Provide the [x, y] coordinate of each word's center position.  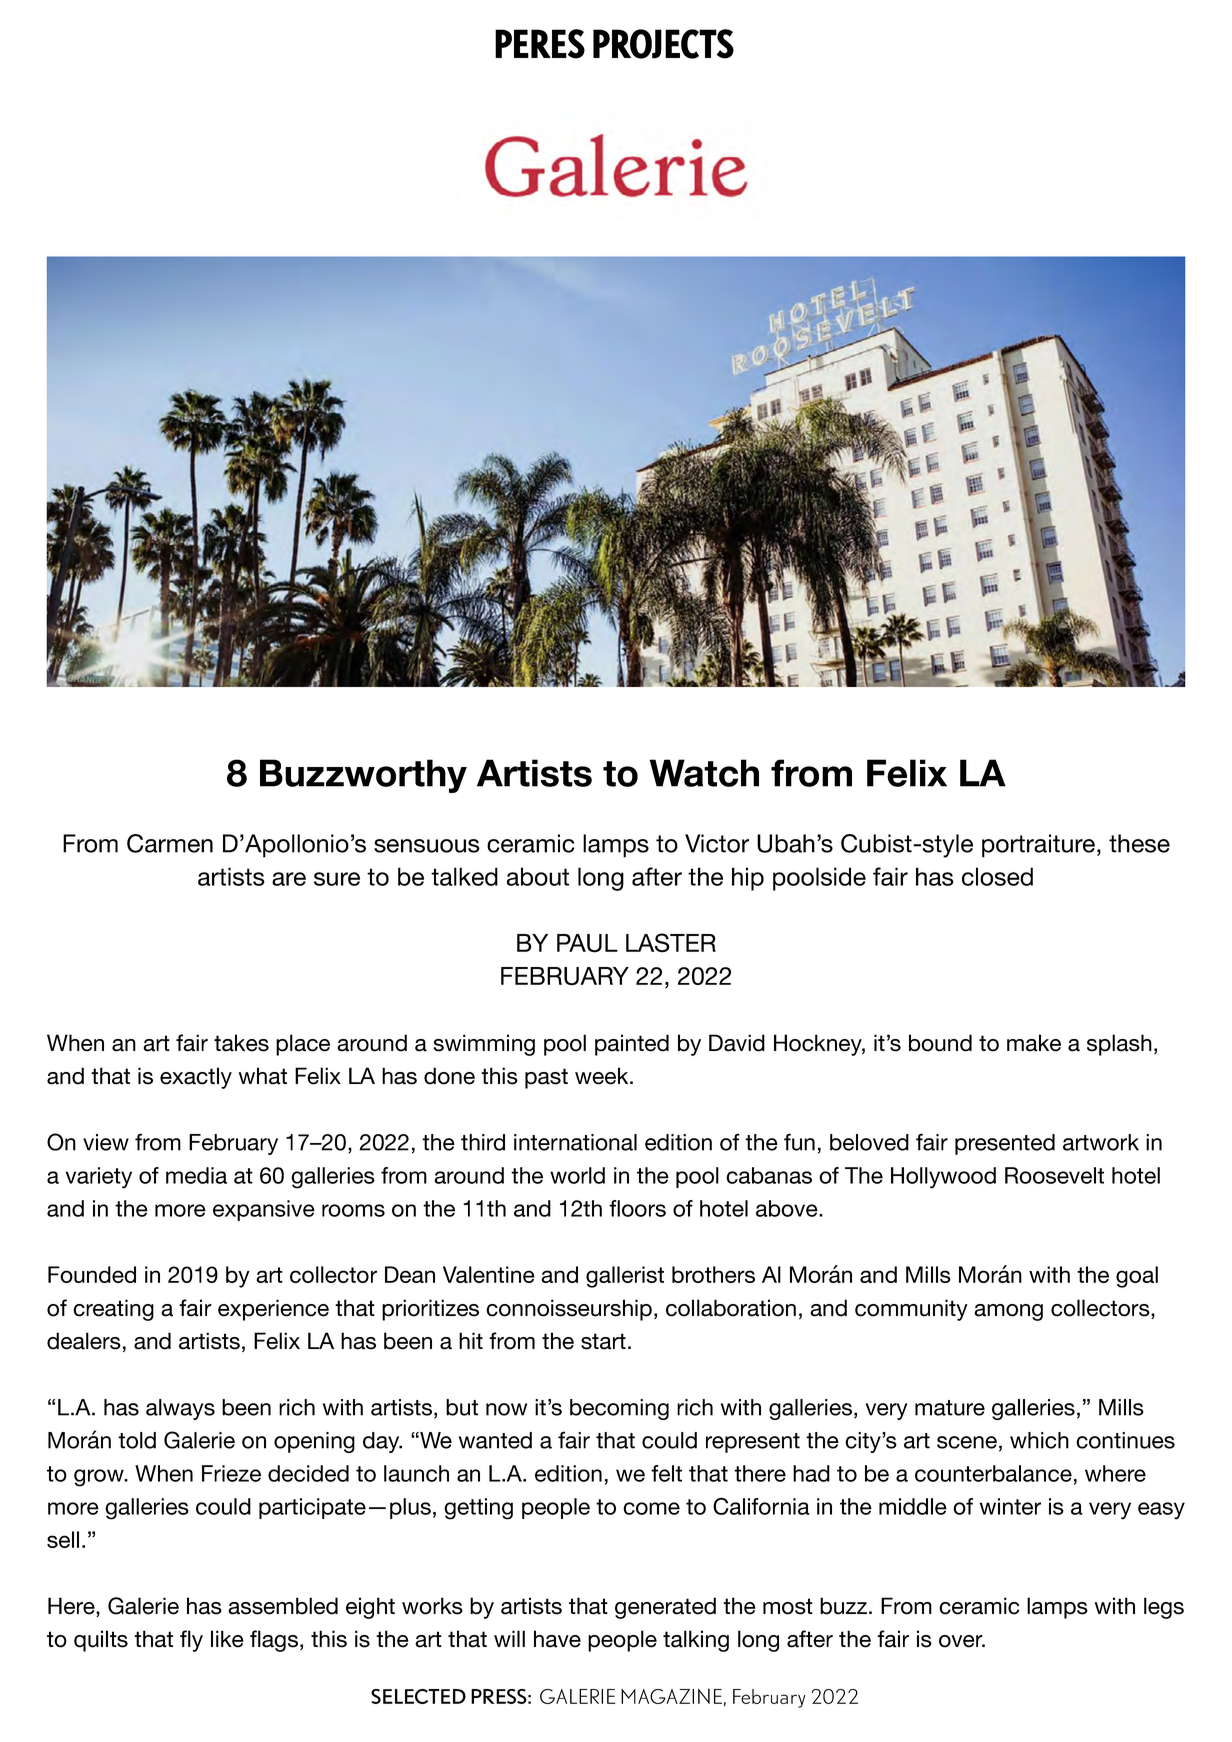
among [1008, 1312]
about [538, 876]
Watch [704, 773]
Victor [717, 843]
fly [191, 1641]
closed [997, 876]
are [289, 879]
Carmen [170, 843]
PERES [540, 44]
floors [637, 1208]
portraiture [1038, 846]
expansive [264, 1210]
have [557, 1639]
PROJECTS [663, 44]
